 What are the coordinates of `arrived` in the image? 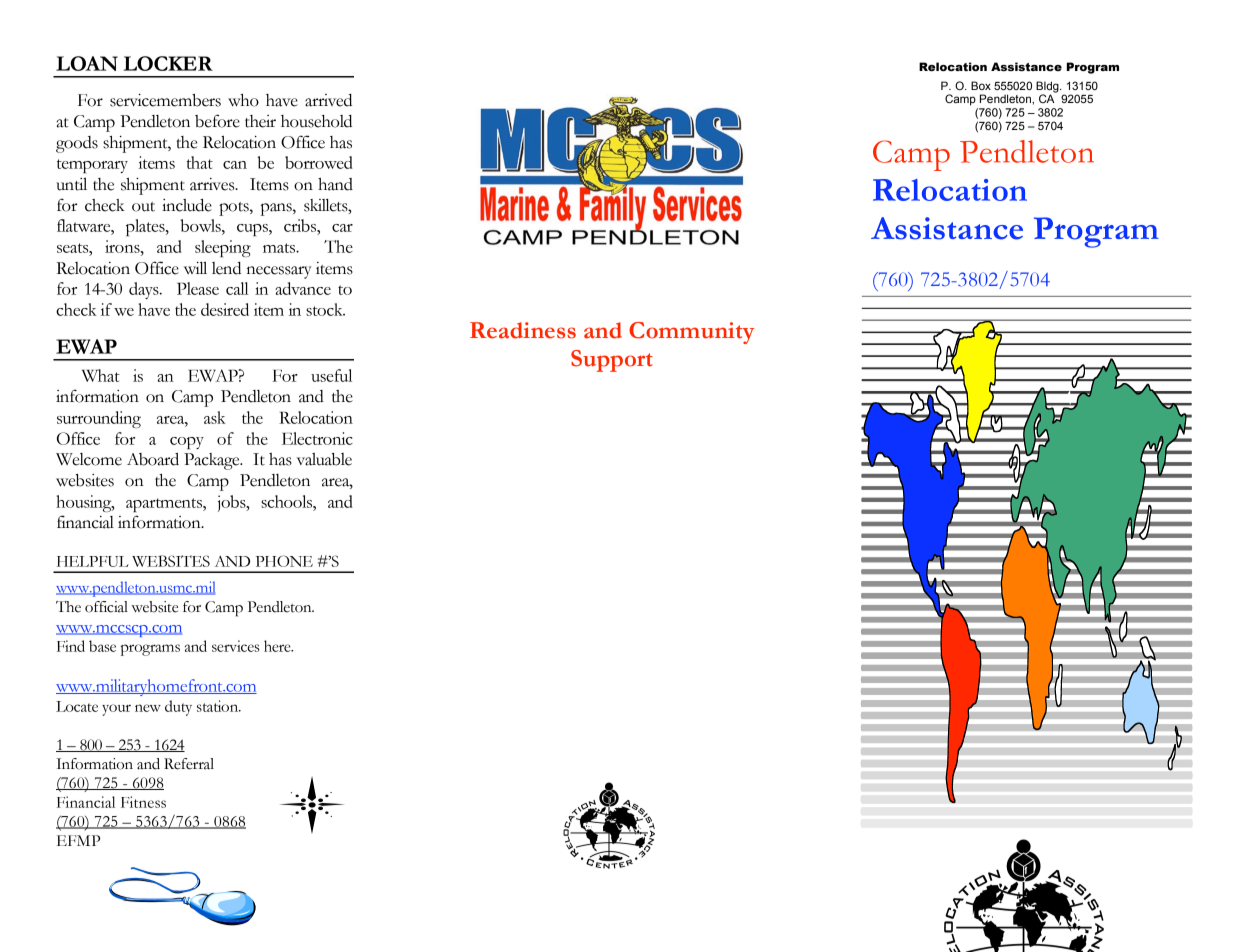 It's located at (328, 100).
